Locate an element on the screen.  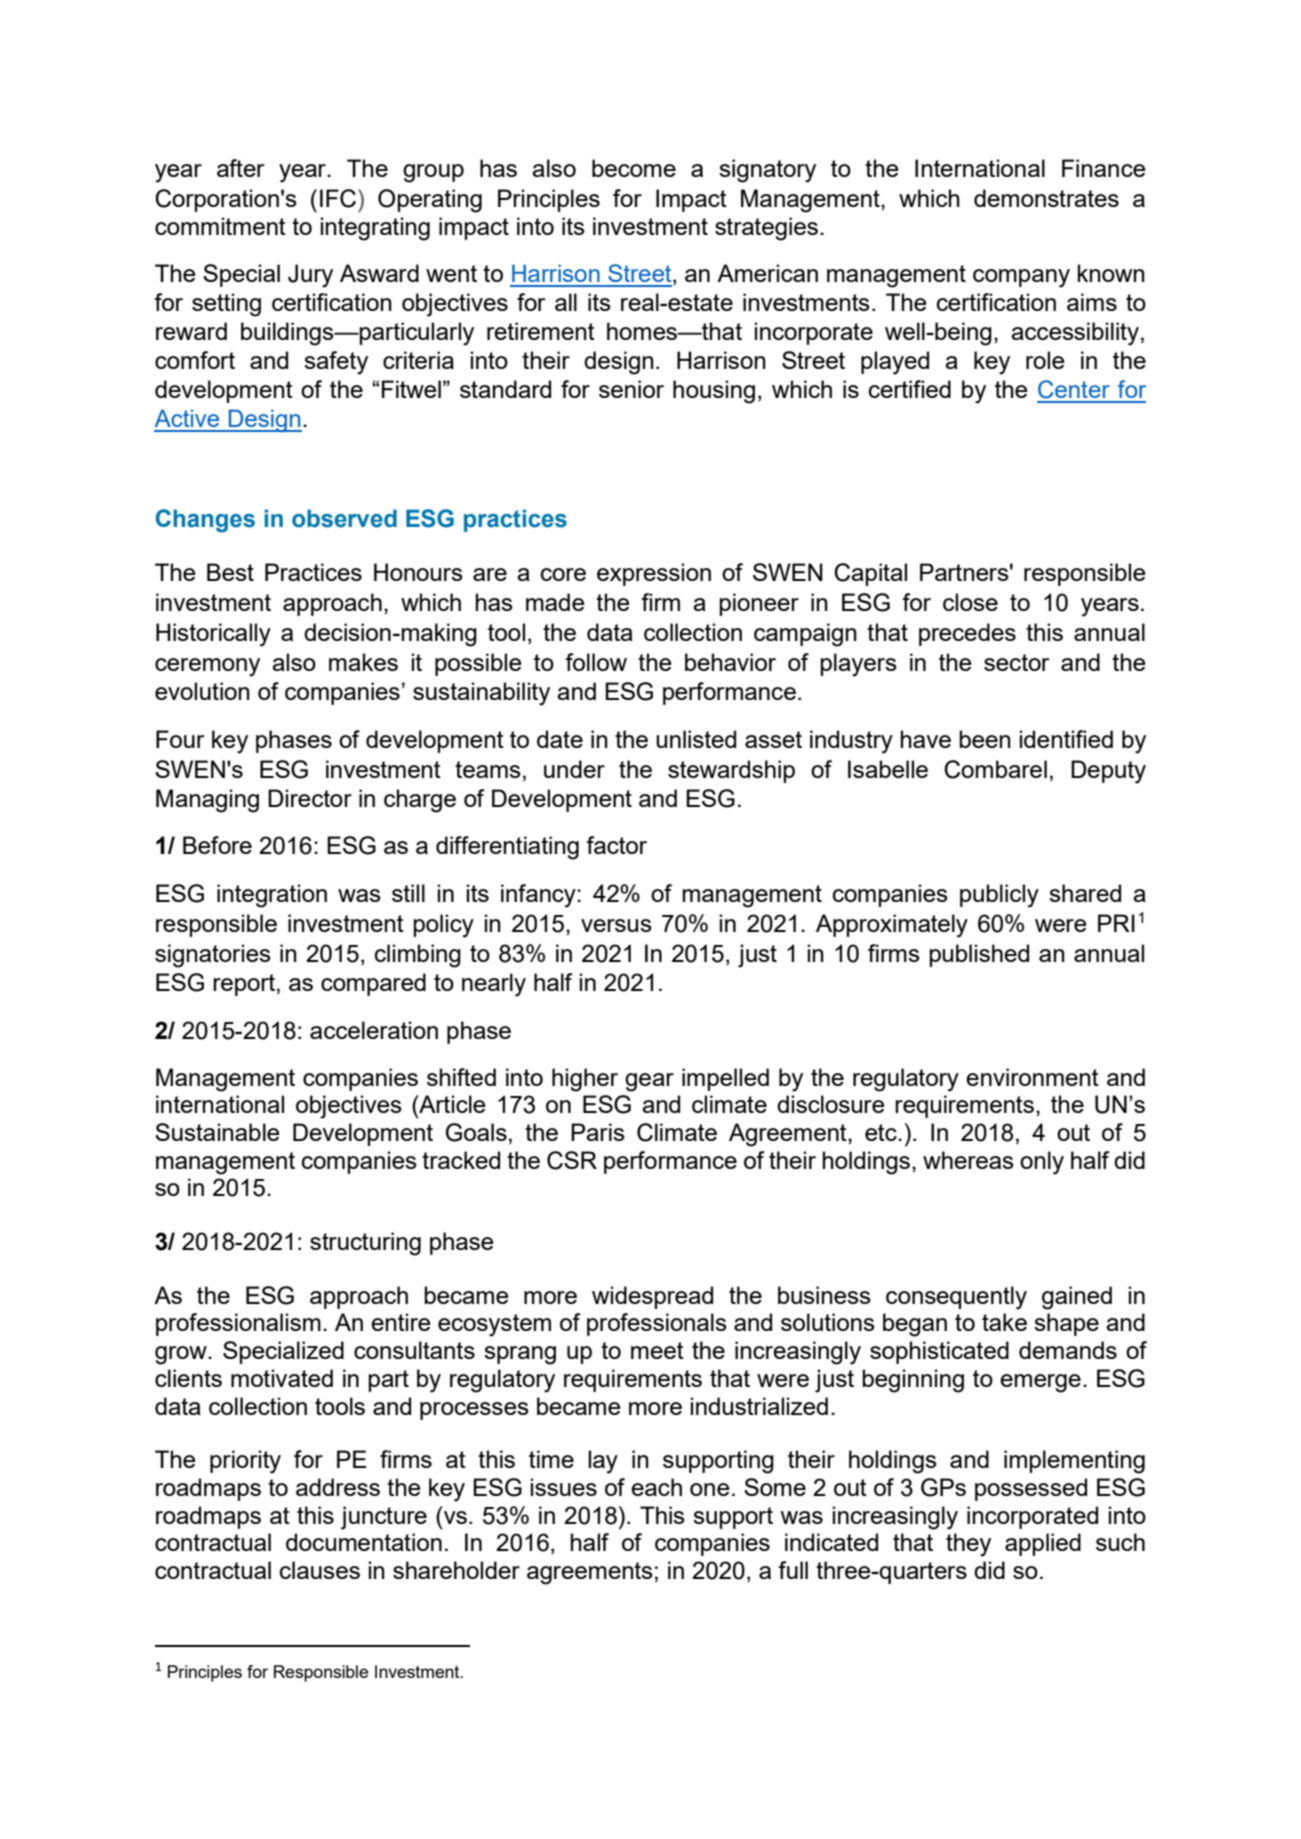
gear is located at coordinates (649, 1082).
